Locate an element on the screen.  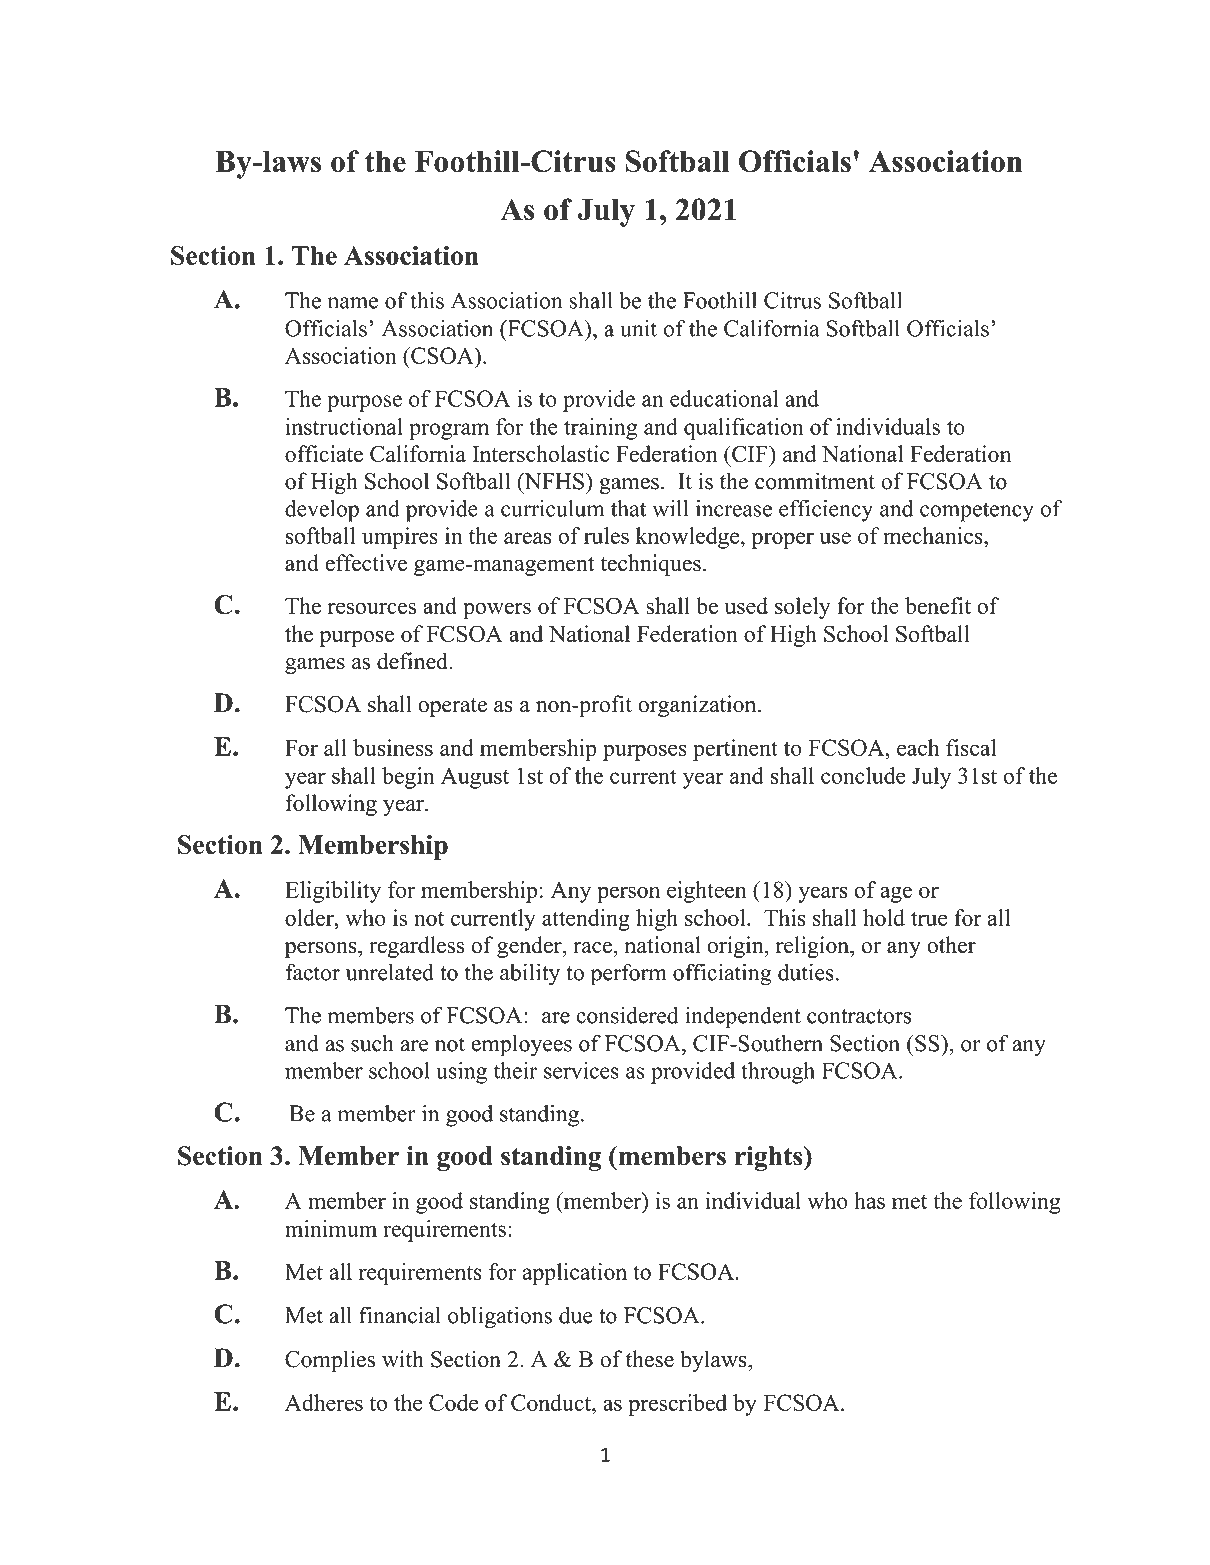
defined is located at coordinates (413, 661).
